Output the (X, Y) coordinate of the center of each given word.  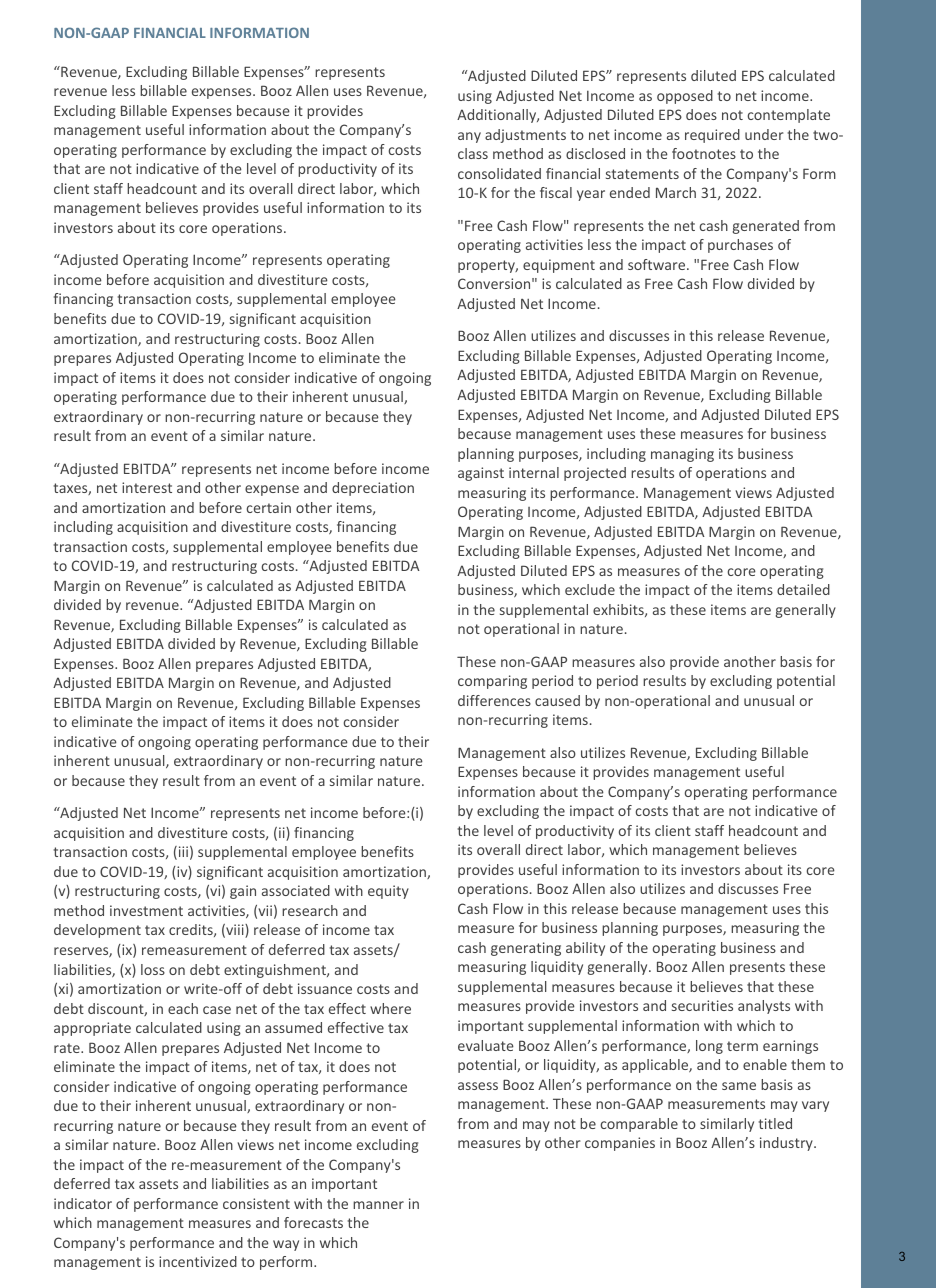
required (712, 136)
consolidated (499, 173)
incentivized (198, 1261)
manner (378, 1205)
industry (787, 1144)
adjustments (525, 136)
